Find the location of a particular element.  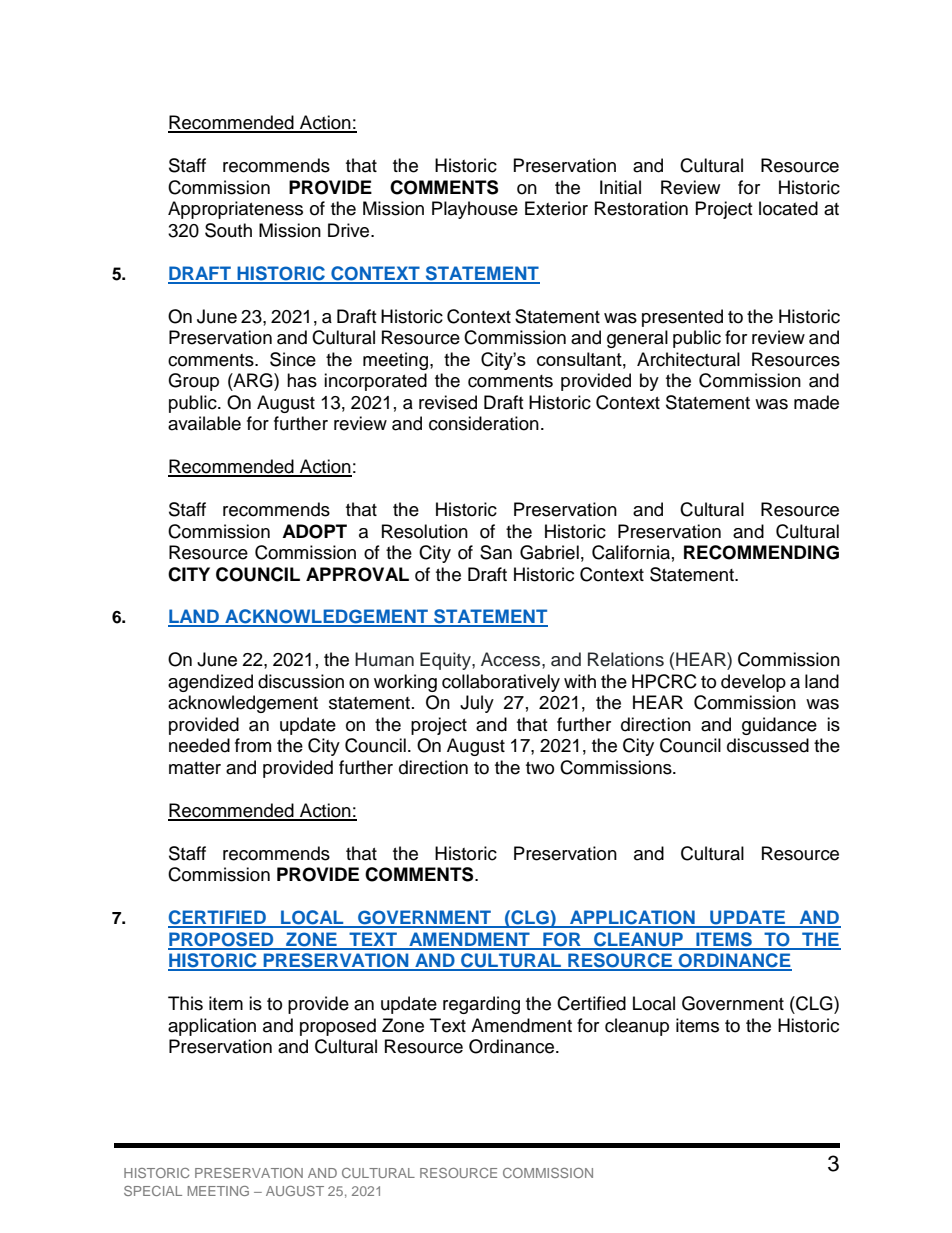

two is located at coordinates (540, 768).
